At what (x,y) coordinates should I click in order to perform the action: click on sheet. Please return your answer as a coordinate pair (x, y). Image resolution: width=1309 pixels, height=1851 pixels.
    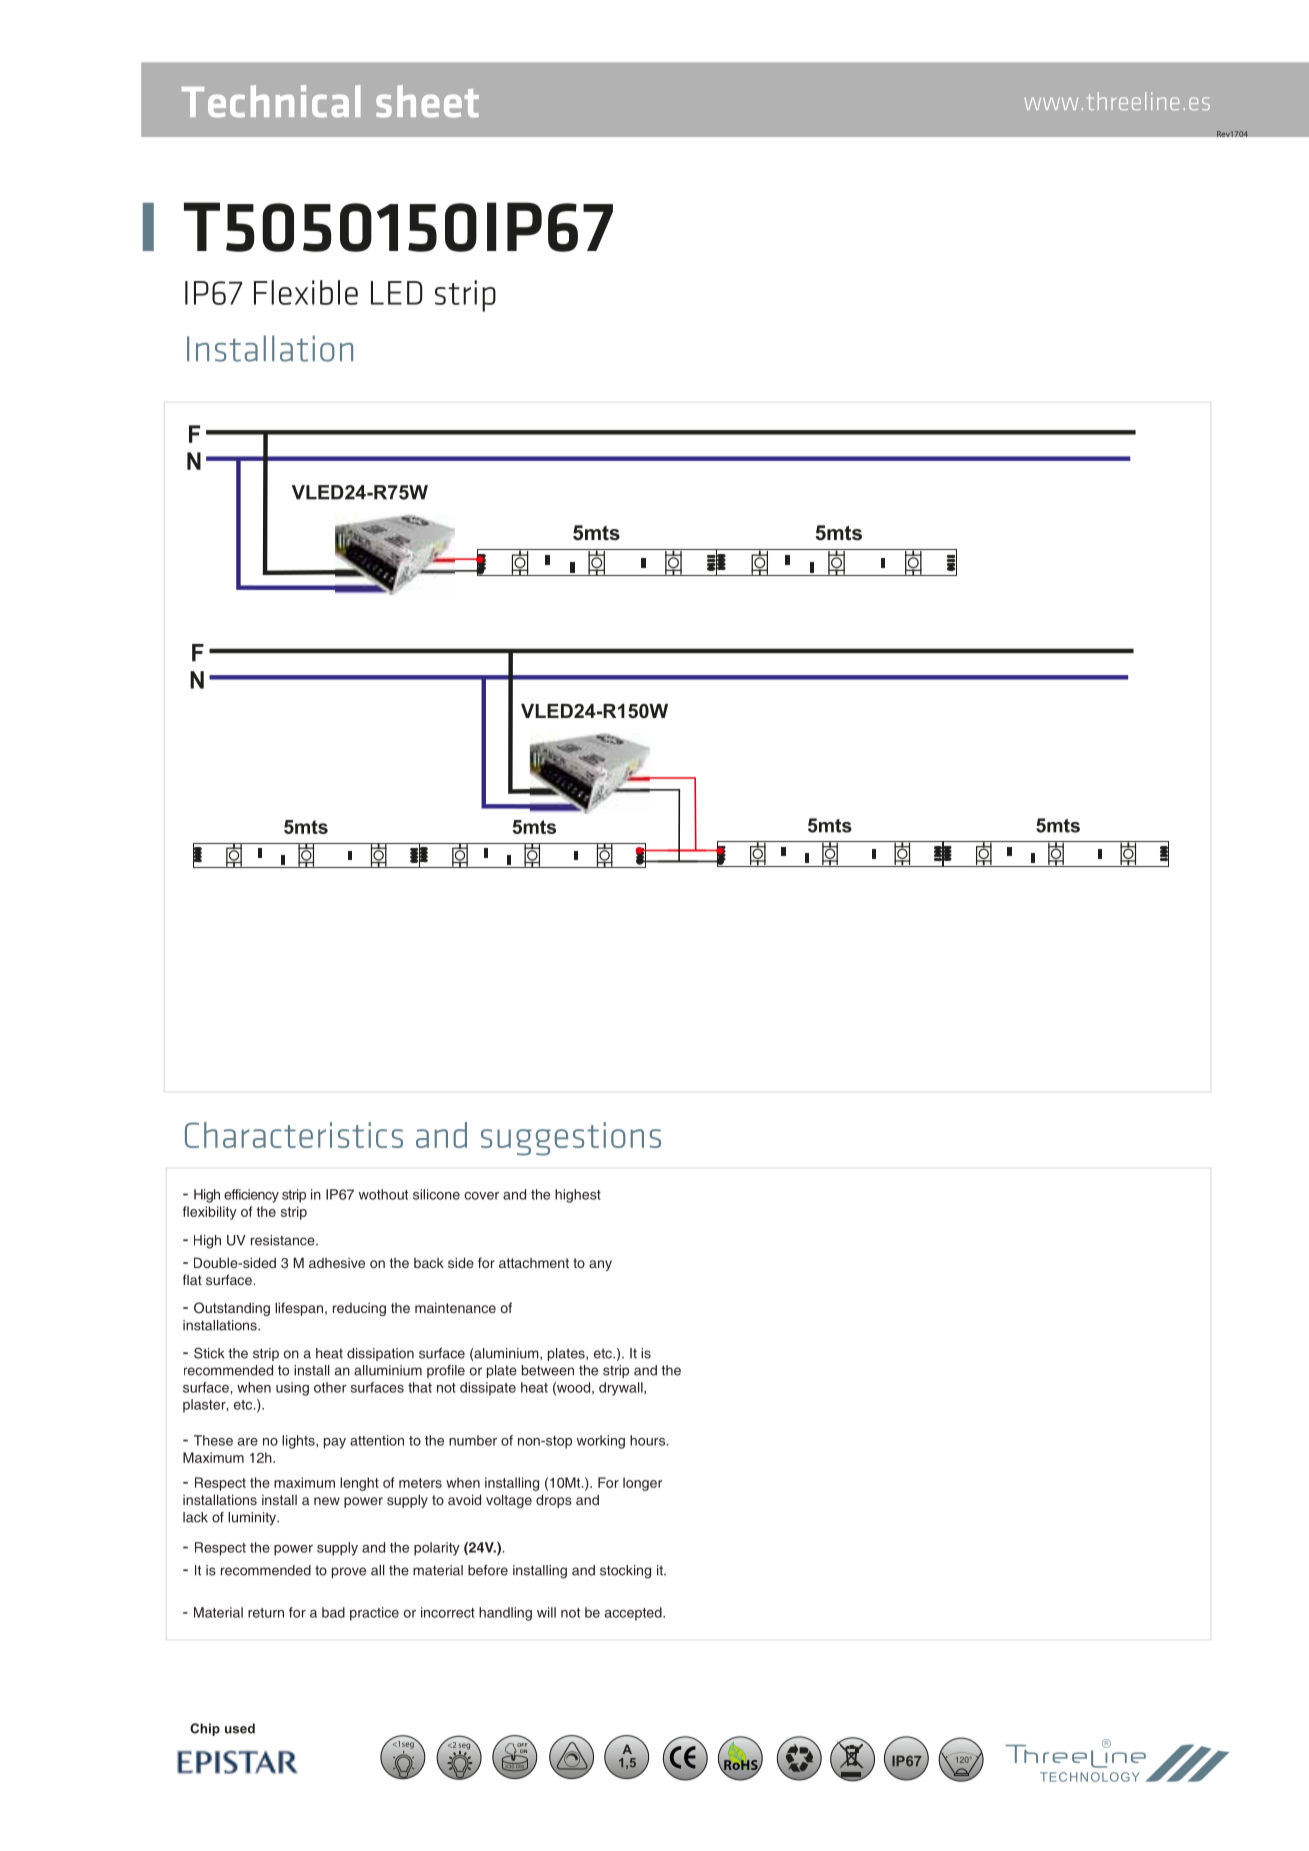
    Looking at the image, I should click on (427, 101).
